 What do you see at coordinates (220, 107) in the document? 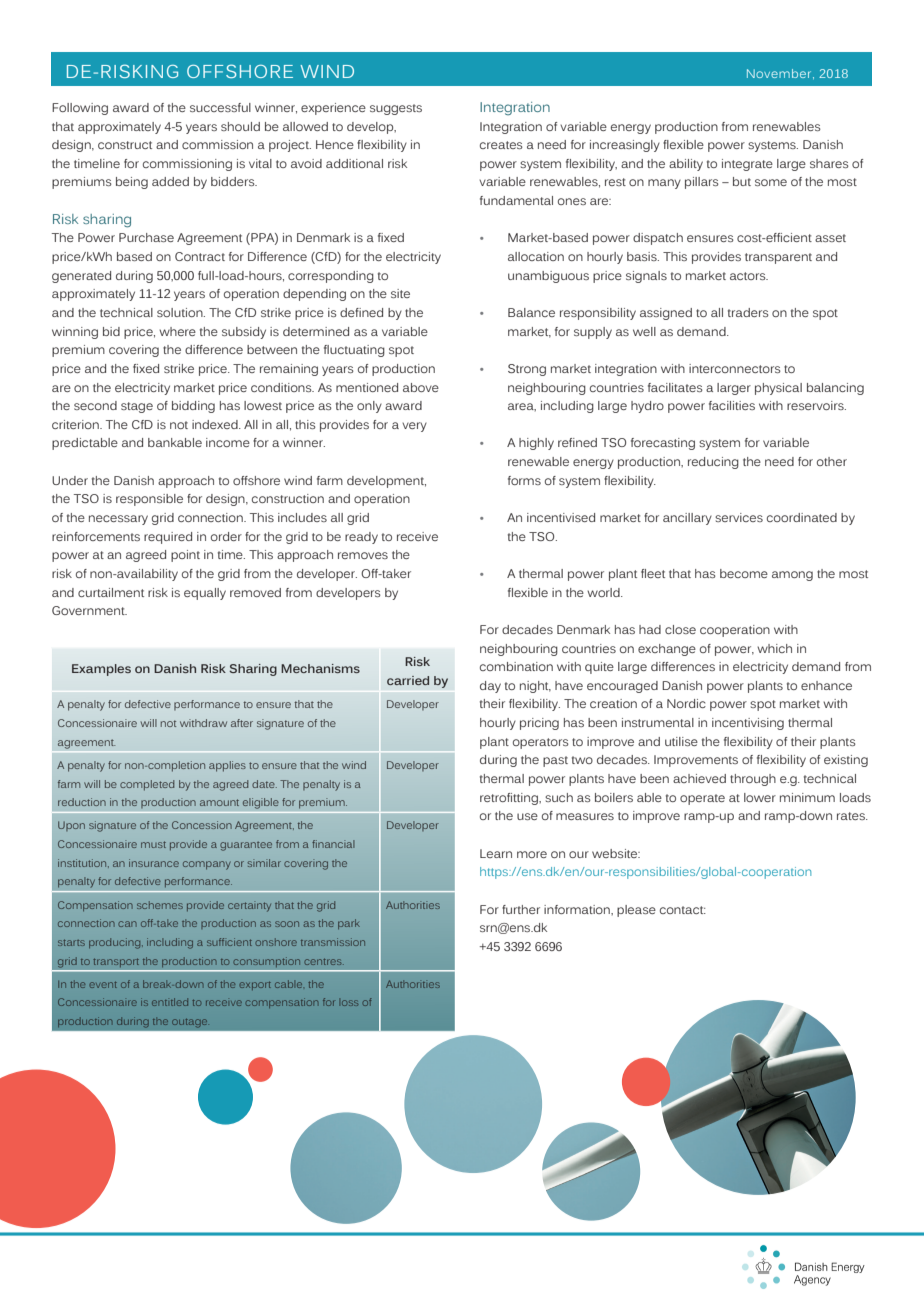
I see `successful` at bounding box center [220, 107].
